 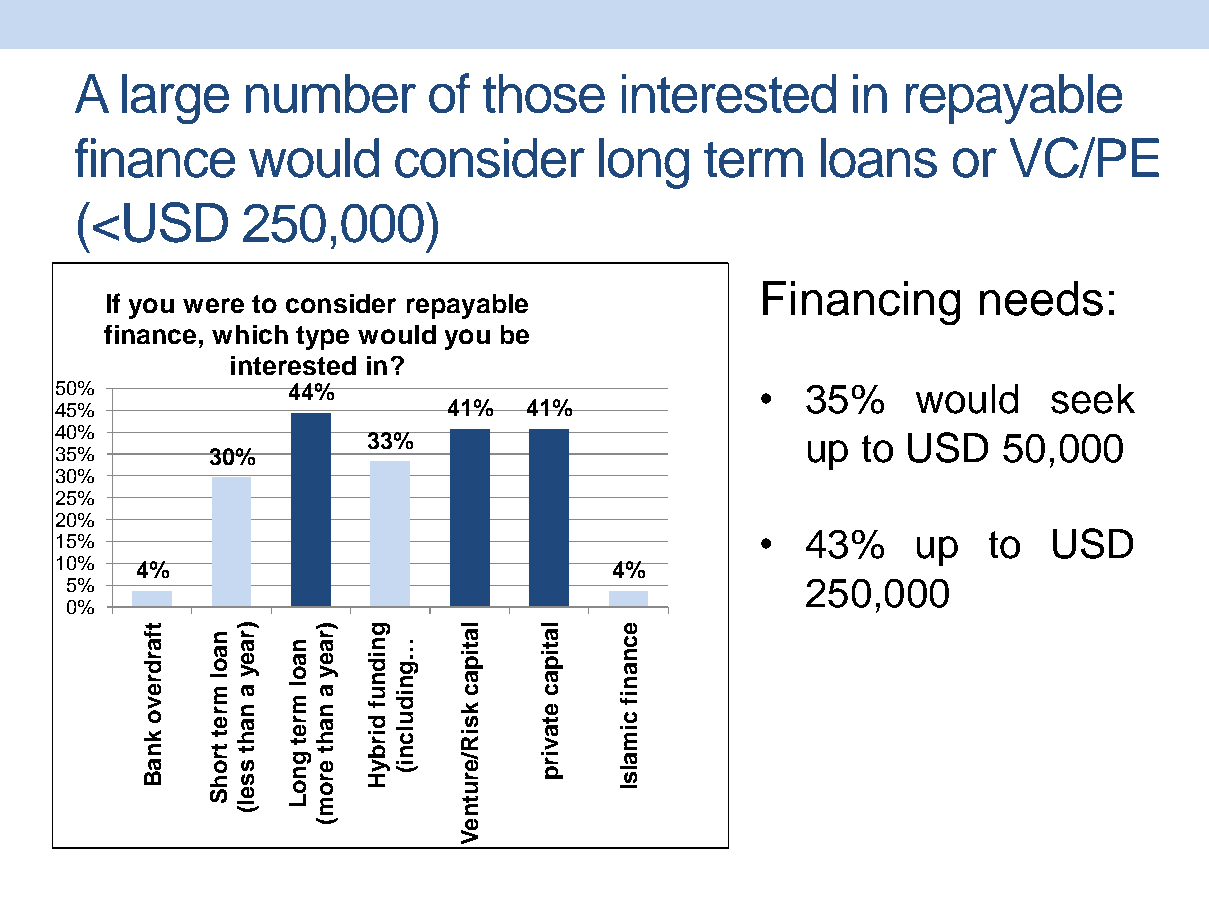 What do you see at coordinates (250, 334) in the page?
I see `which` at bounding box center [250, 334].
